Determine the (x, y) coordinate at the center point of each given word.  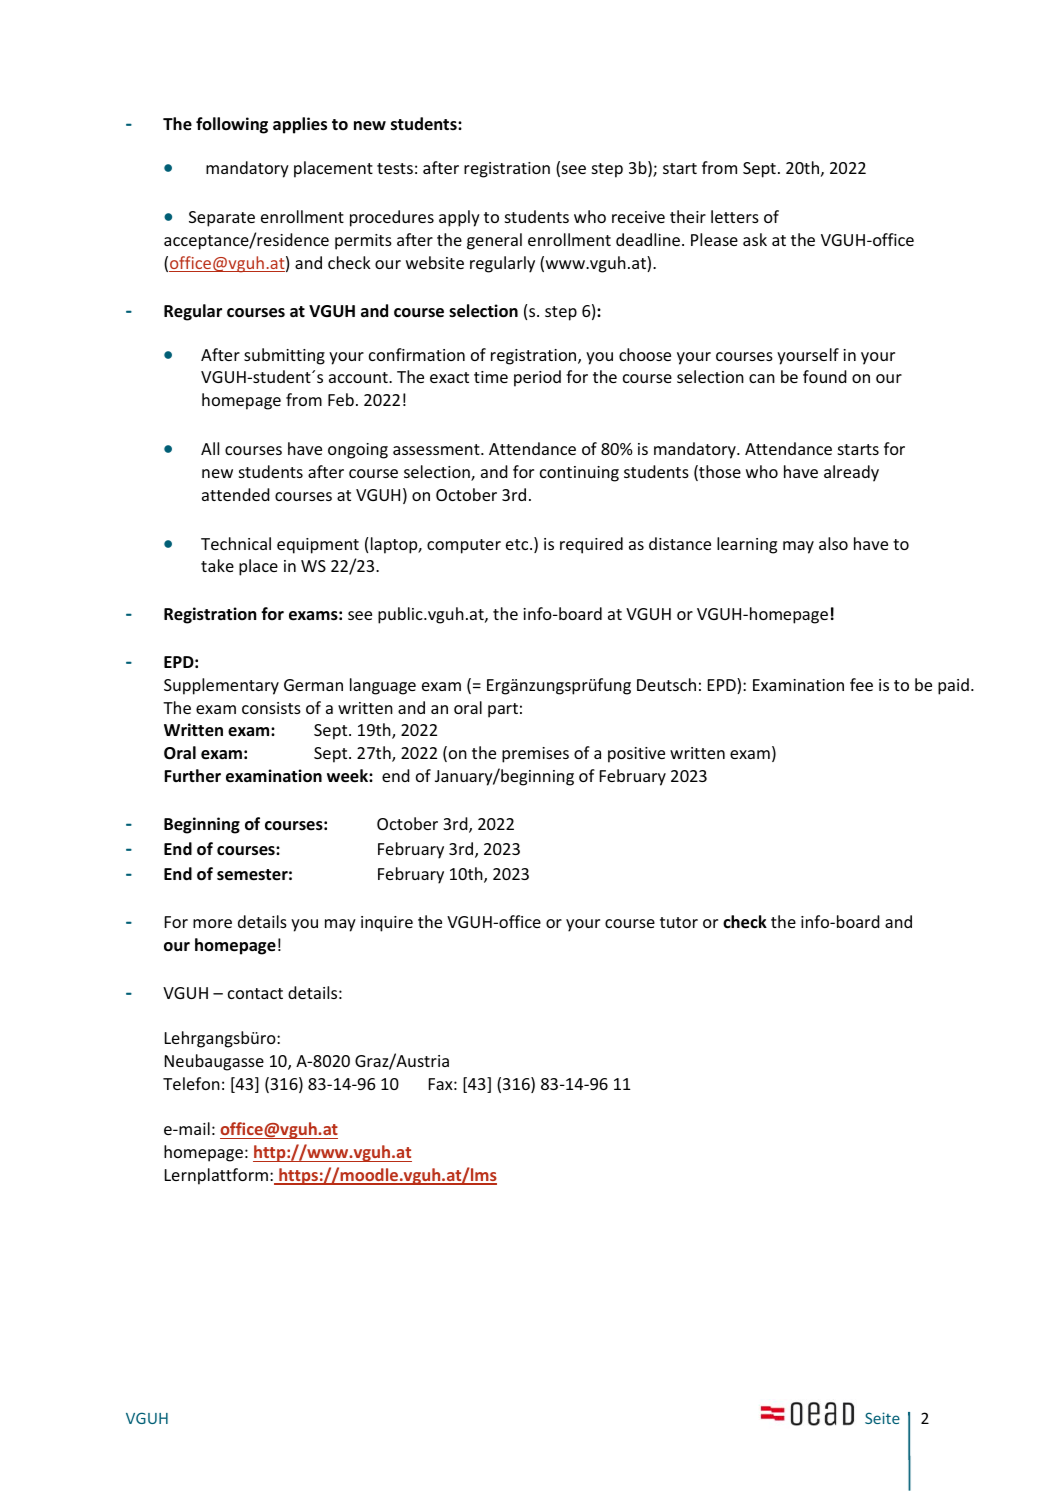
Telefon (191, 1083)
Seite (882, 1418)
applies (300, 125)
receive (638, 217)
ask (755, 239)
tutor (679, 922)
